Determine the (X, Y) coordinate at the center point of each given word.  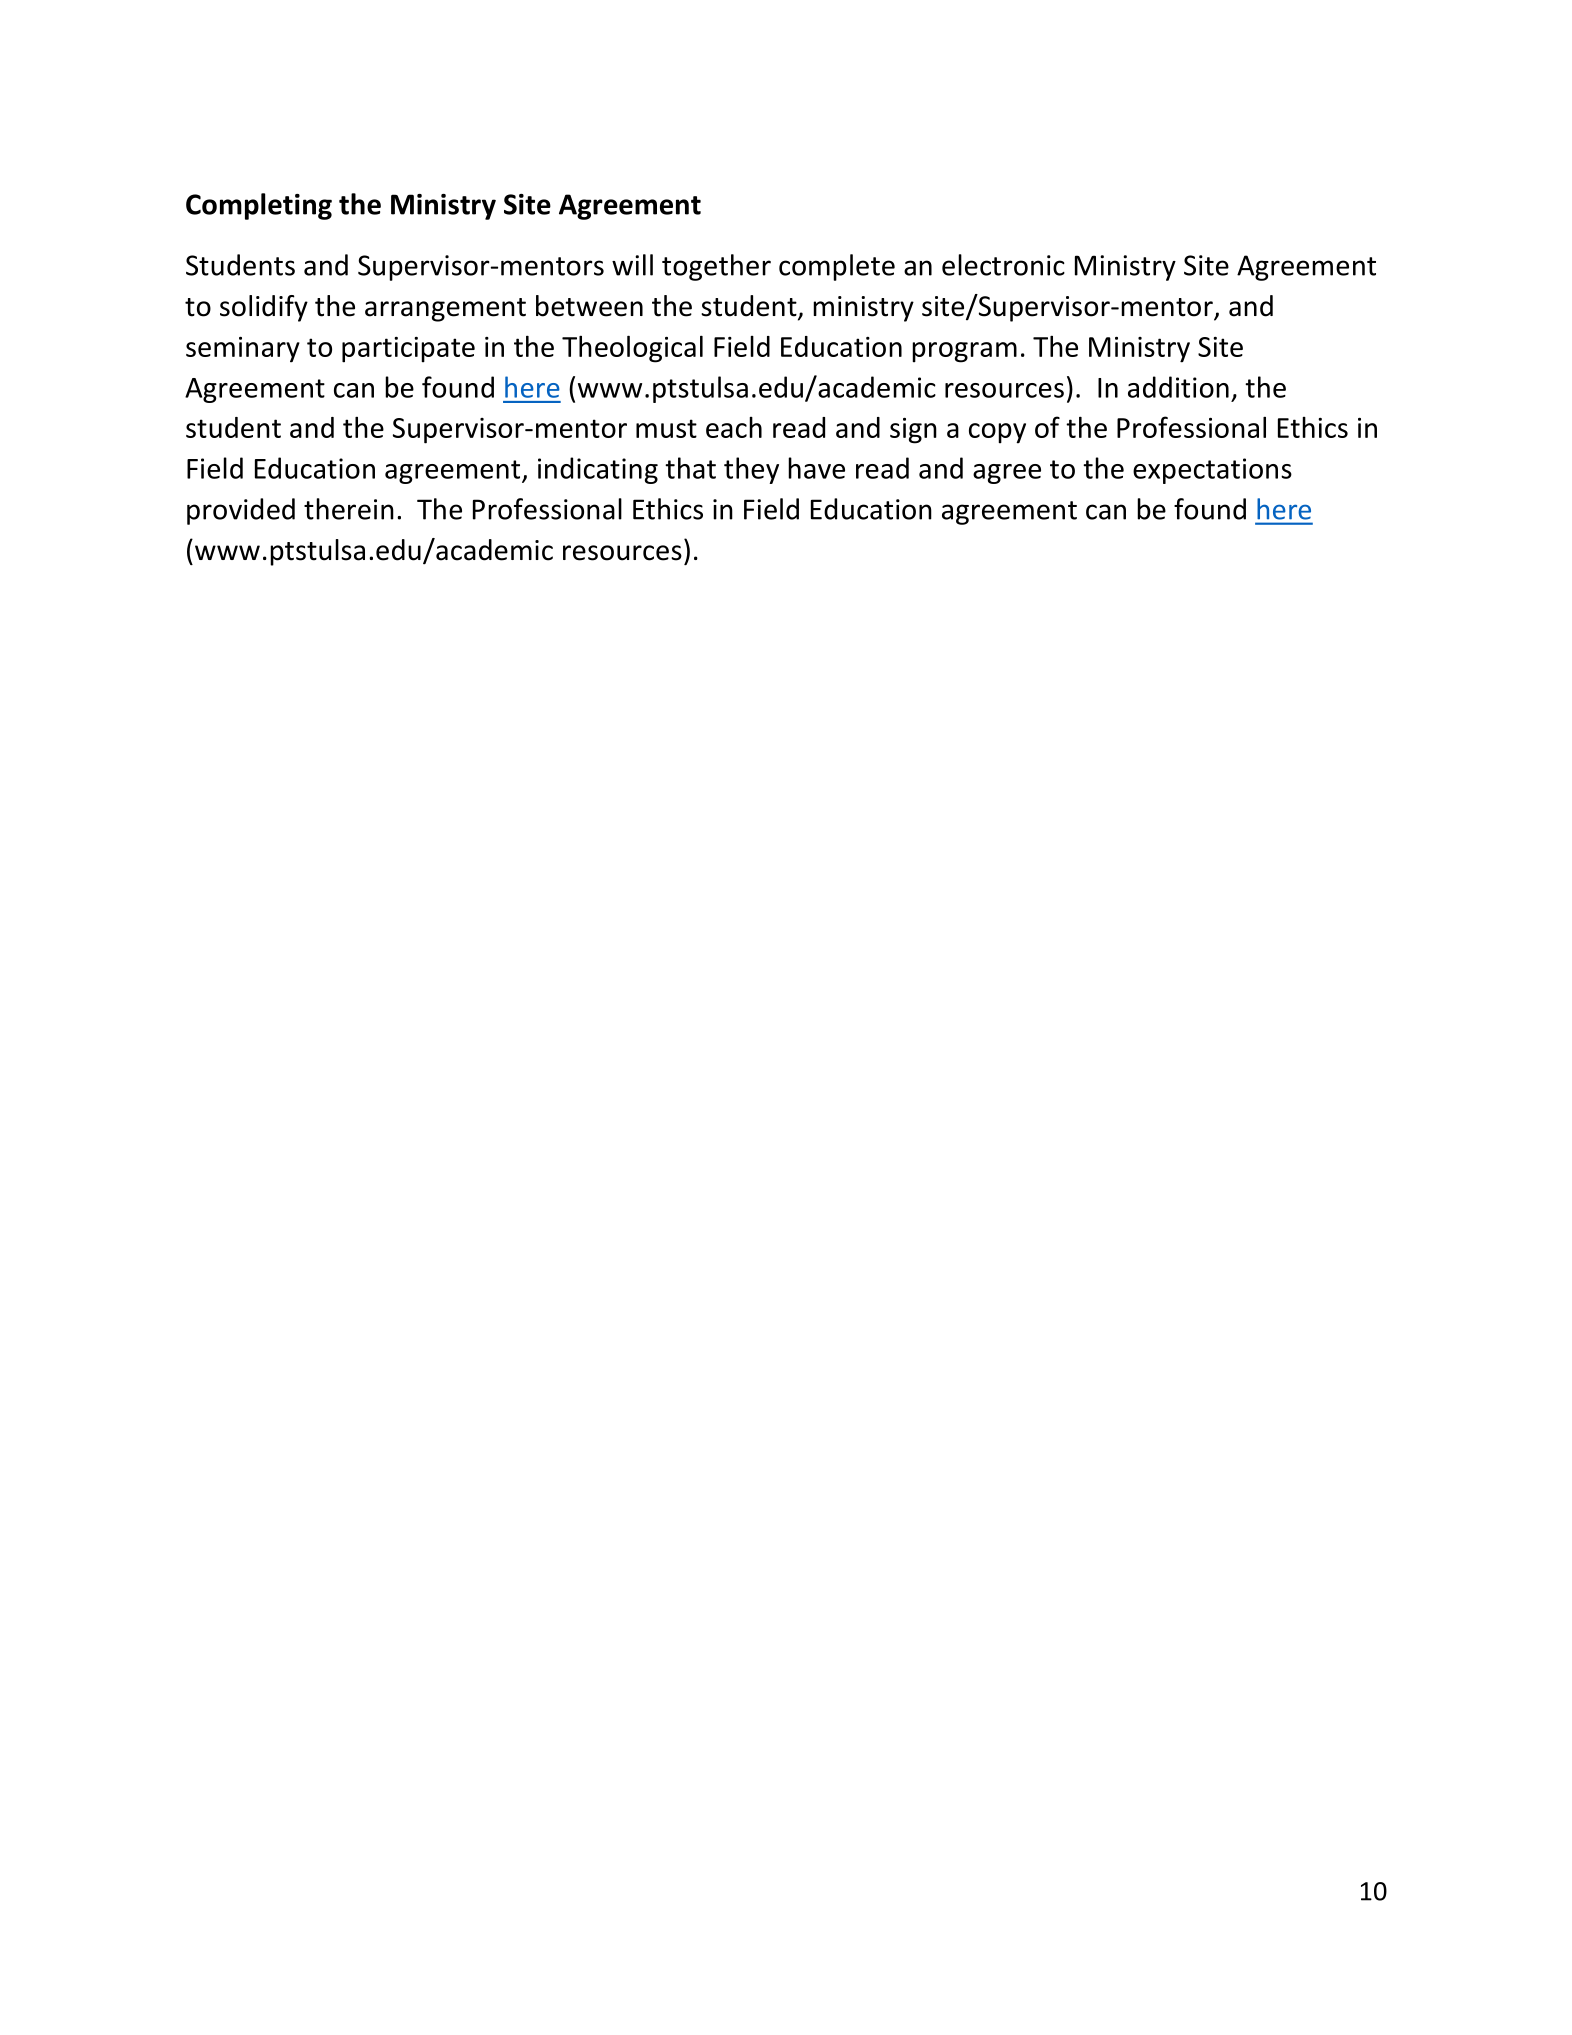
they (751, 470)
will (632, 265)
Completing (259, 206)
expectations (1212, 471)
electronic (1003, 265)
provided (241, 511)
